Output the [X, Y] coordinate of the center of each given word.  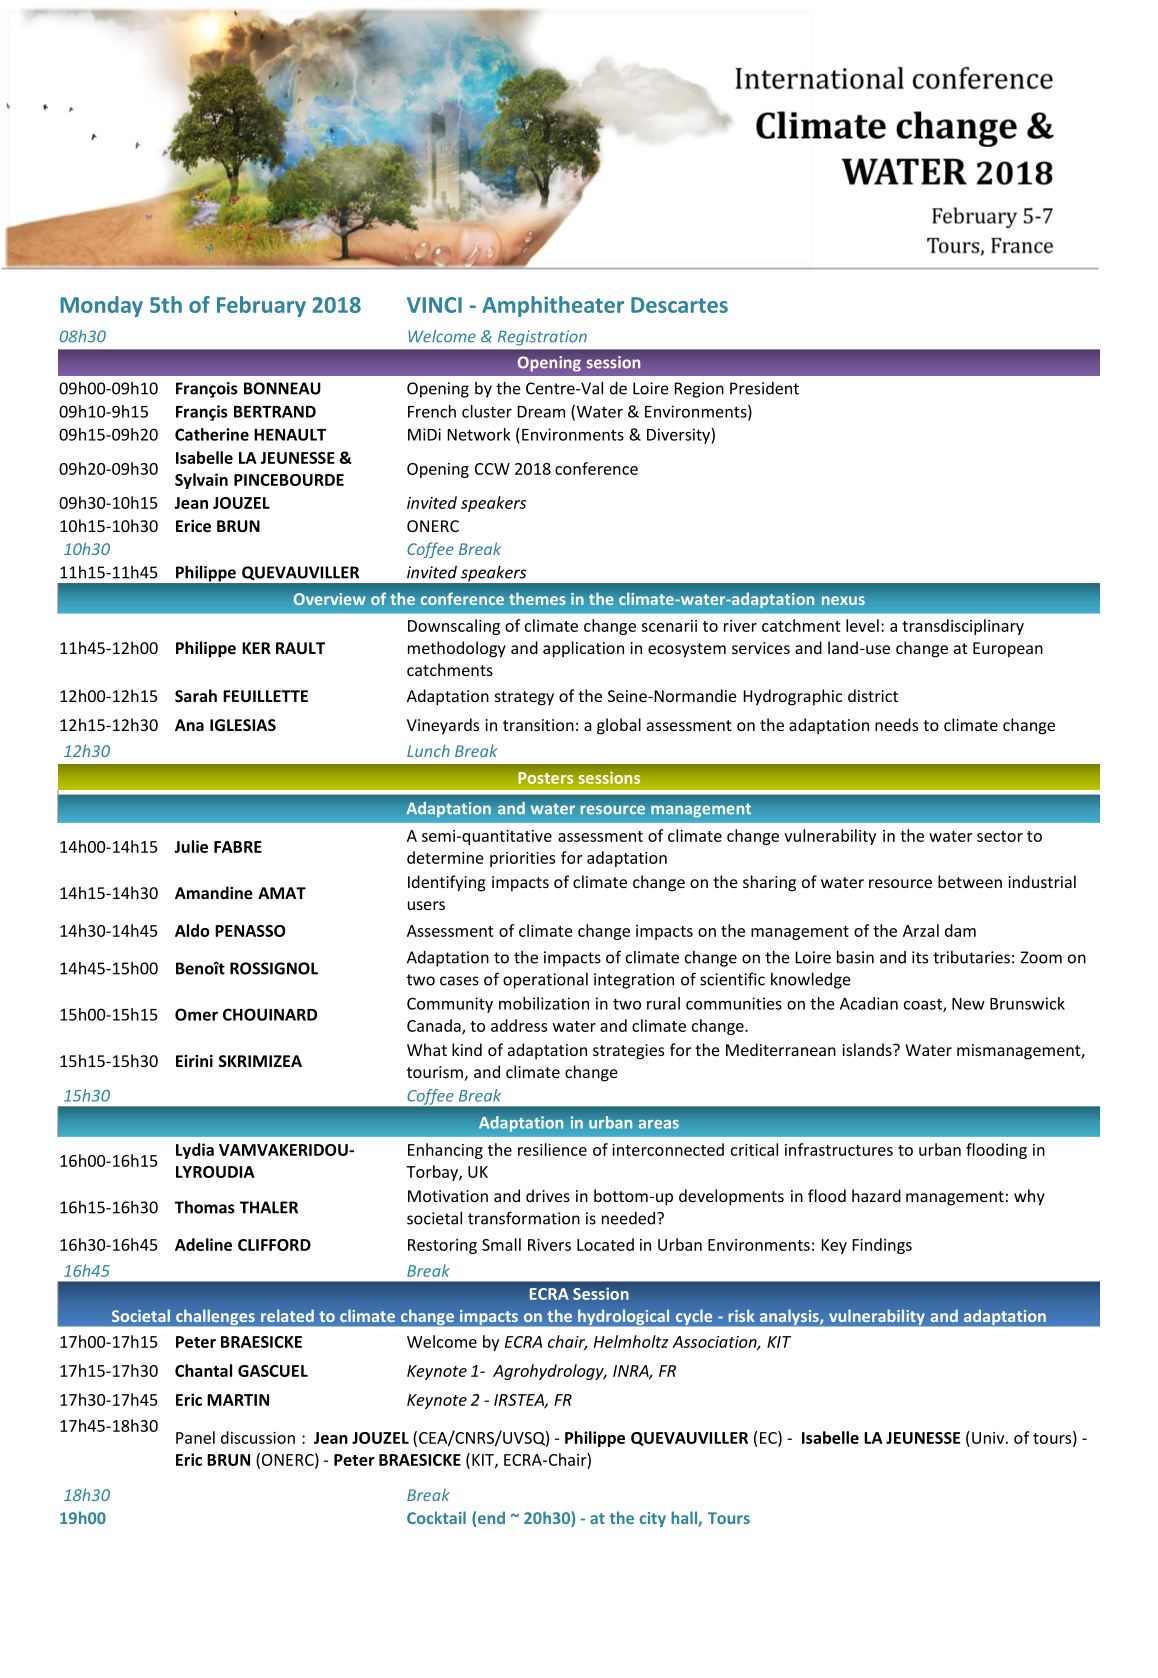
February [261, 306]
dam [960, 930]
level [862, 625]
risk [741, 1315]
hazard [876, 1195]
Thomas [205, 1207]
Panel [195, 1437]
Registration [542, 338]
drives [548, 1195]
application [583, 649]
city [653, 1519]
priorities [522, 859]
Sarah [196, 695]
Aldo [192, 930]
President [764, 388]
